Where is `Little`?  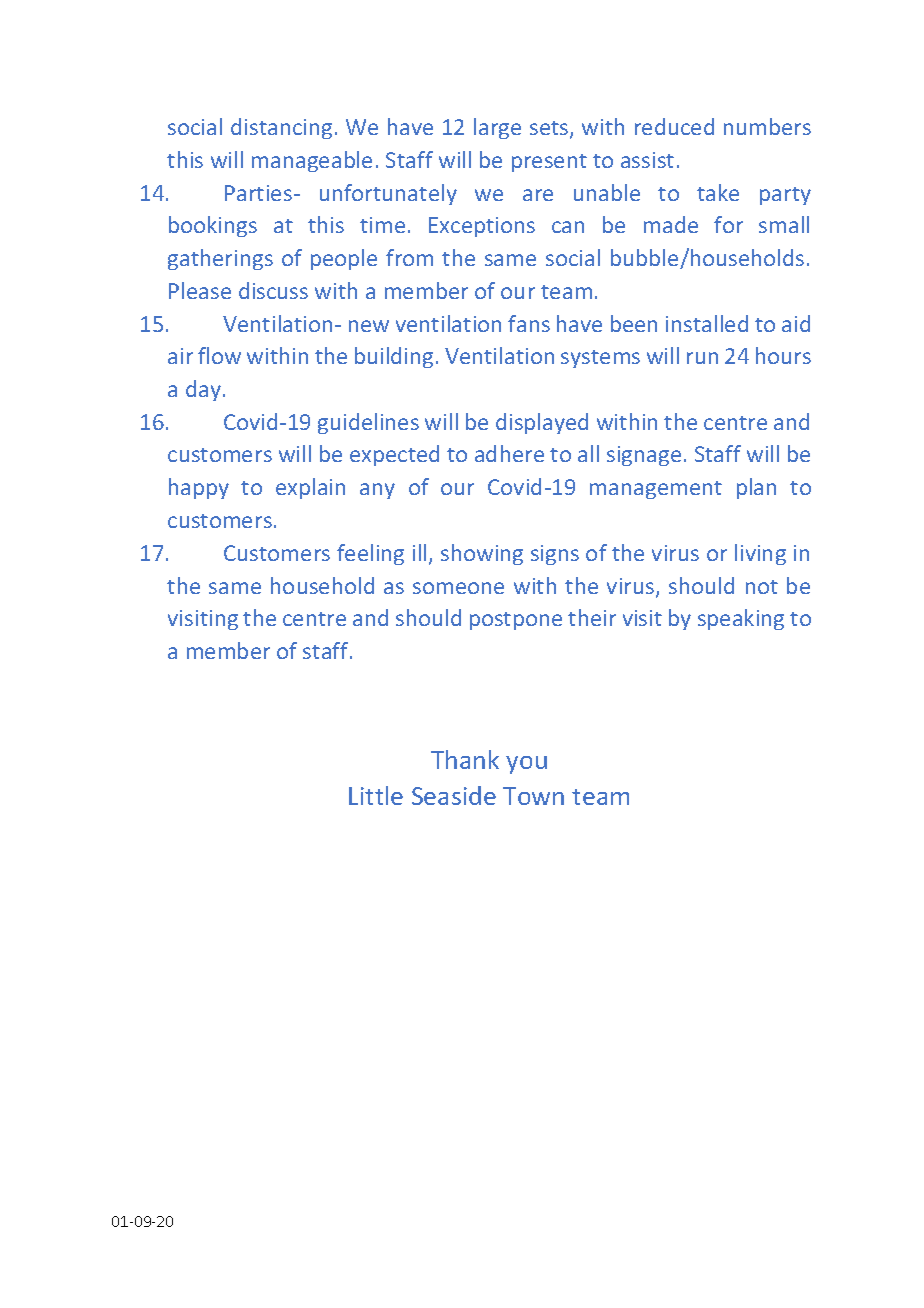 Little is located at coordinates (376, 795).
